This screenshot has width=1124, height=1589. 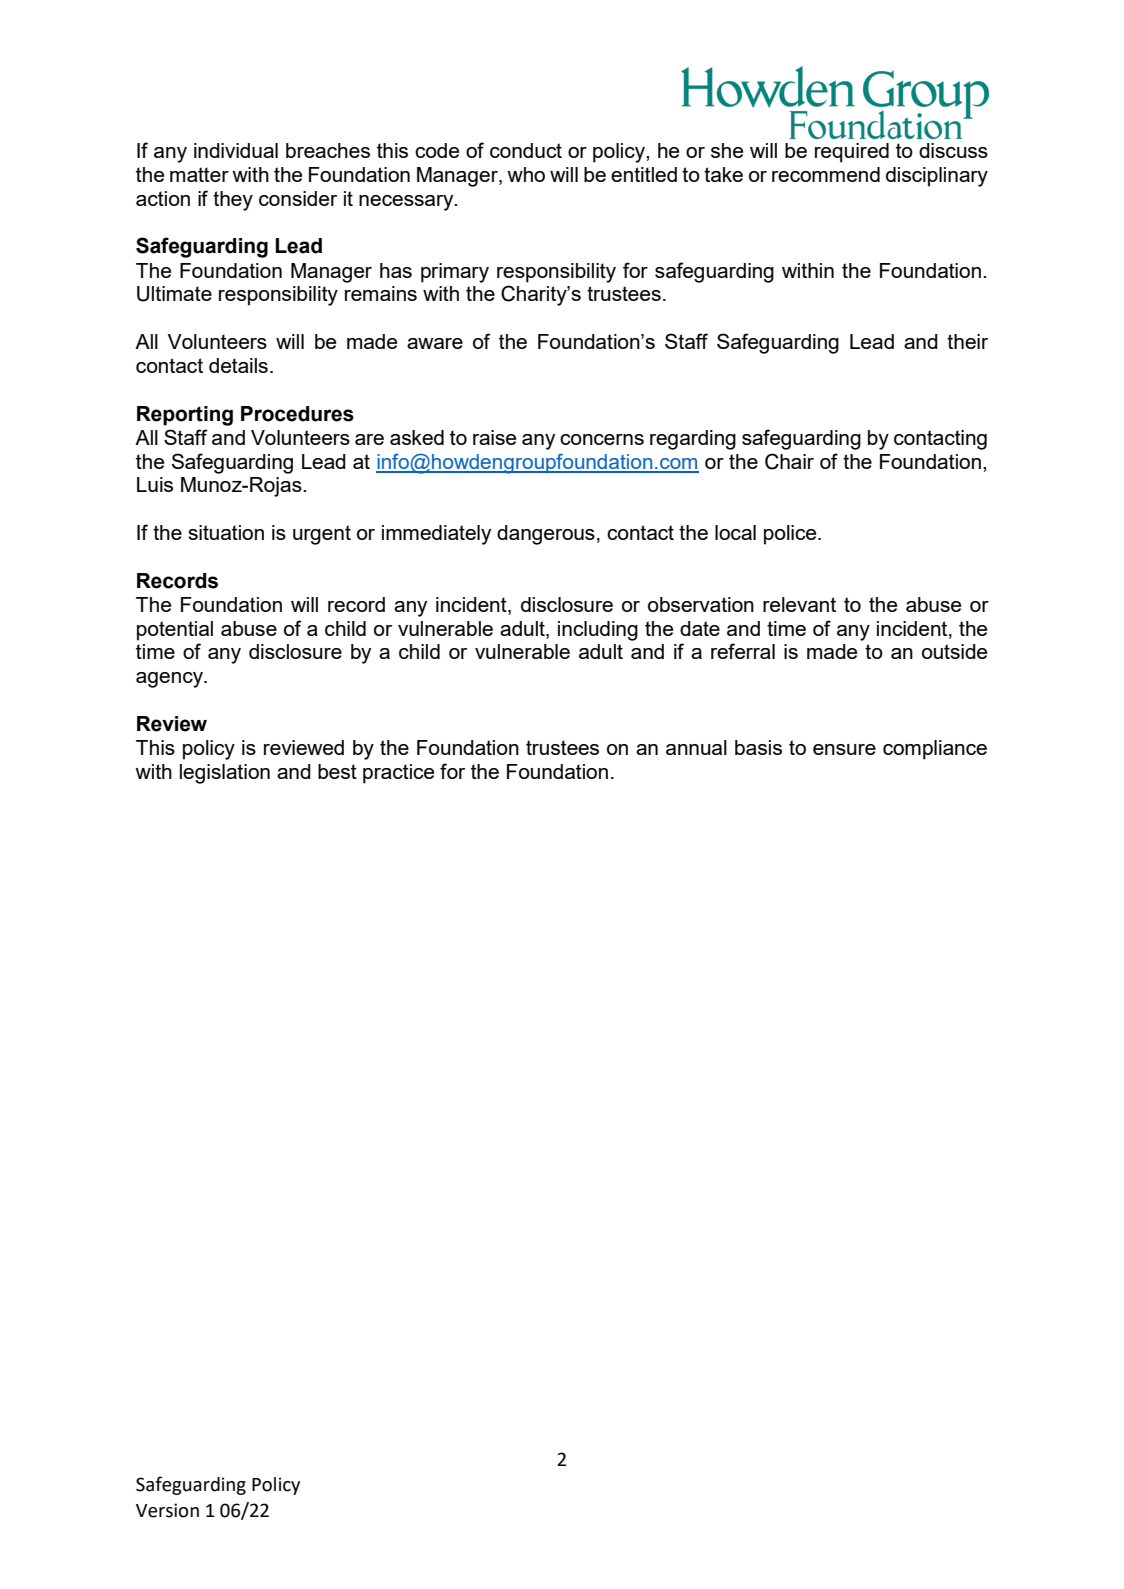 I want to click on practice, so click(x=398, y=774).
